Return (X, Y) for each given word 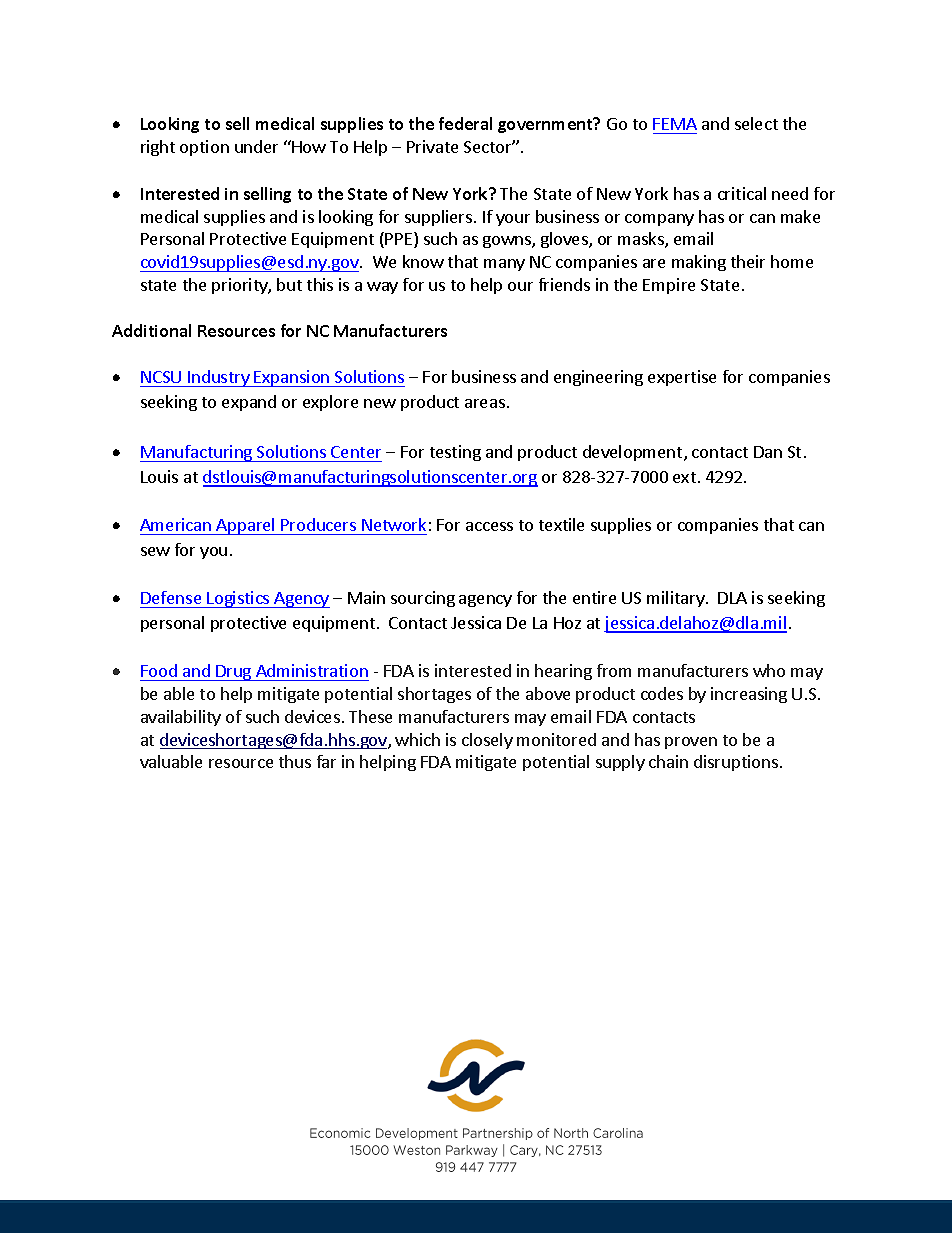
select (756, 123)
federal (465, 123)
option (204, 148)
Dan (768, 452)
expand (249, 403)
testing (455, 453)
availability (181, 718)
